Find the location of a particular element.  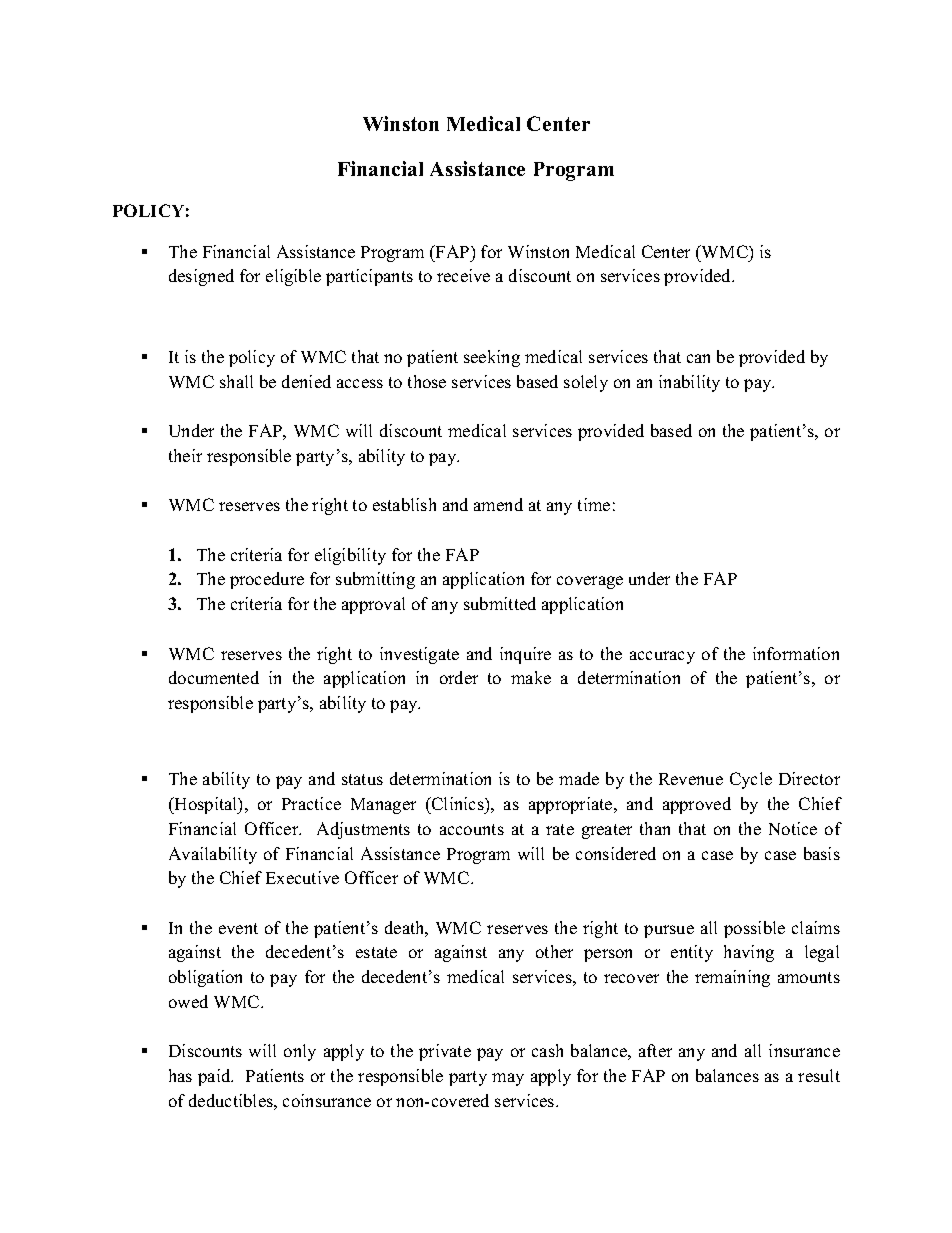

receive is located at coordinates (463, 275).
